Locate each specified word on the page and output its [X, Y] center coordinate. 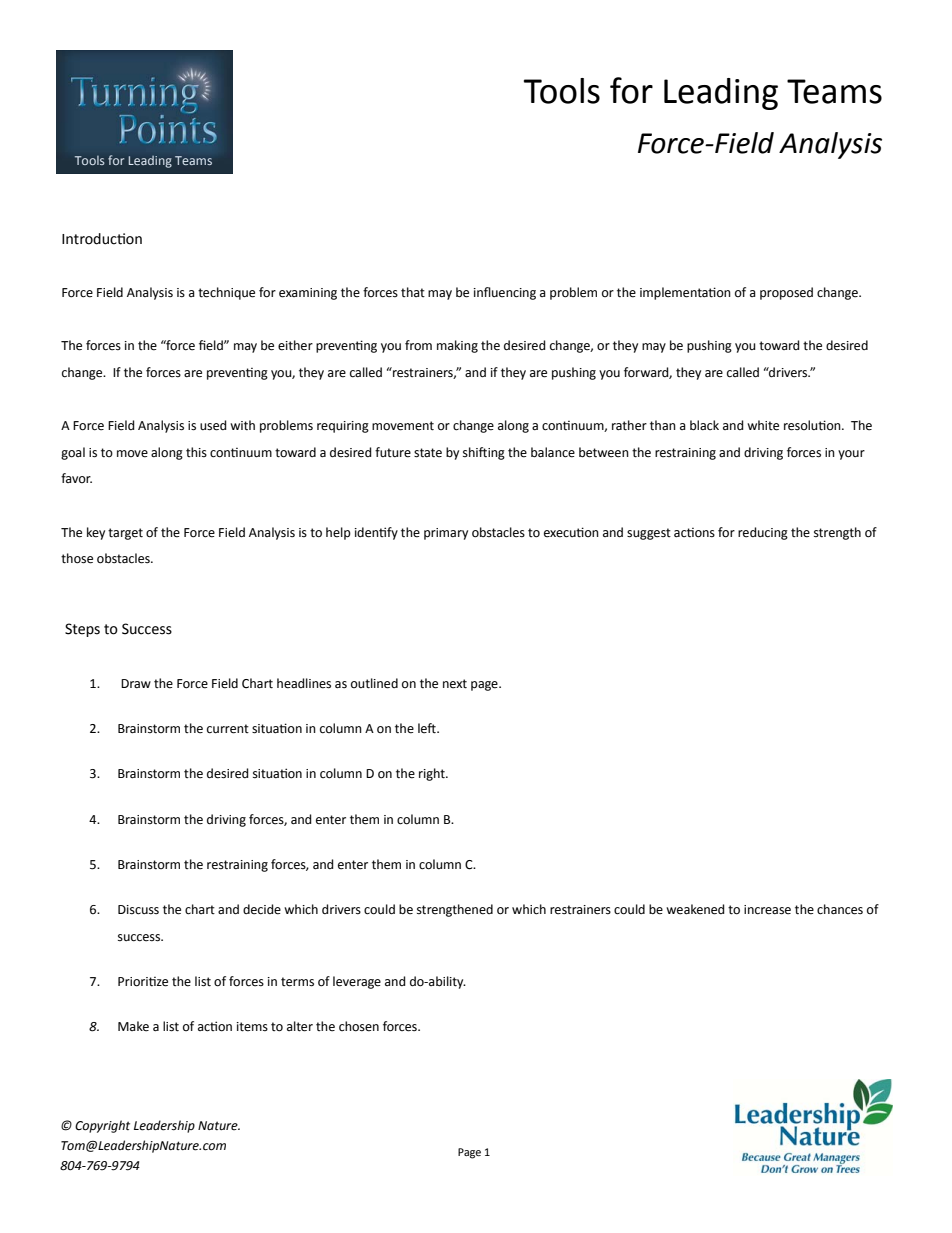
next [455, 684]
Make [133, 1026]
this [196, 452]
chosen [359, 1026]
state [428, 453]
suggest [649, 534]
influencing [505, 293]
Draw [136, 683]
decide [262, 909]
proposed [786, 293]
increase [767, 910]
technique [226, 293]
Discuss [138, 910]
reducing [763, 533]
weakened [695, 909]
